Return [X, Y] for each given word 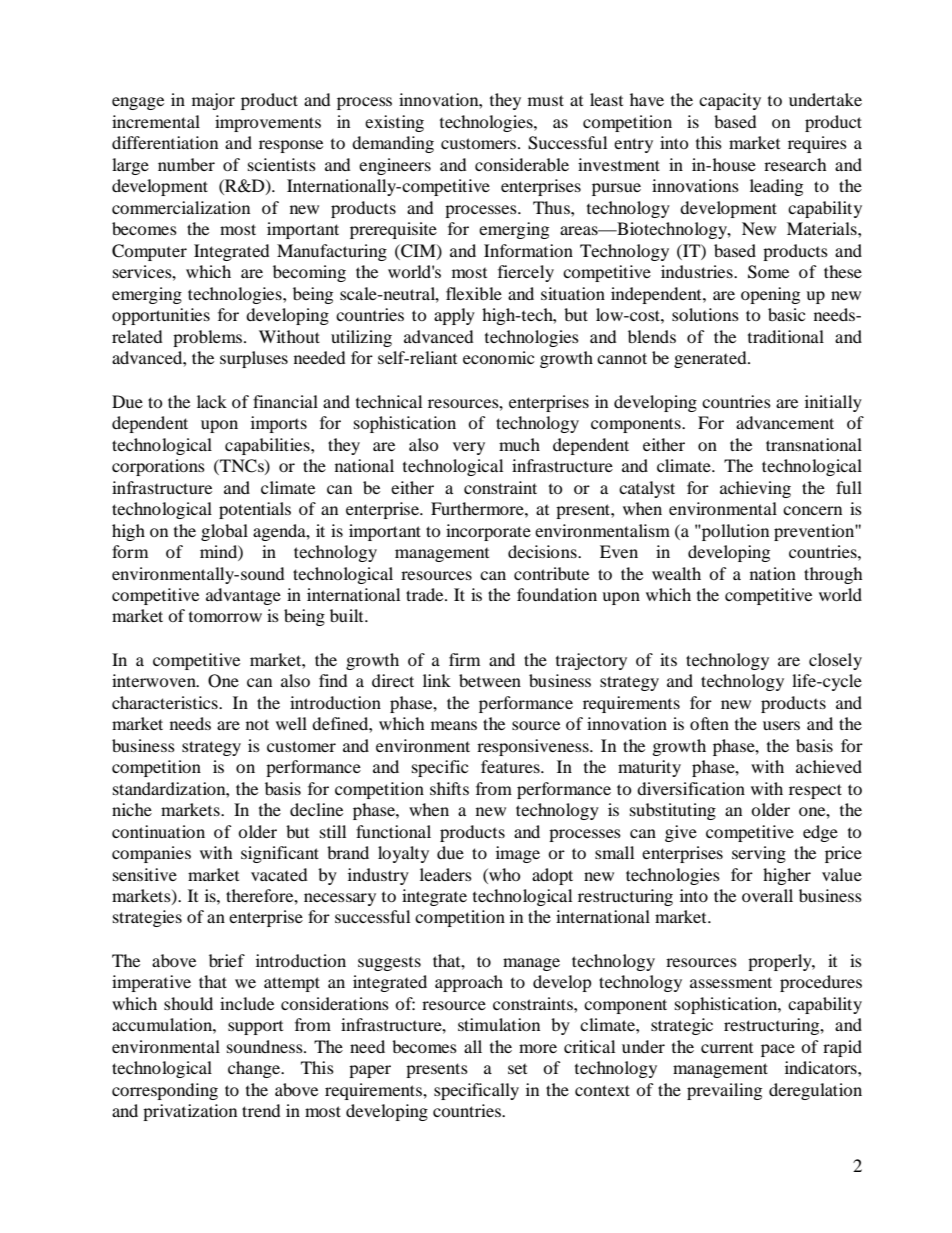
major [213, 101]
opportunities [161, 316]
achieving [755, 489]
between [490, 680]
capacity [730, 101]
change [255, 1069]
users [781, 725]
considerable [522, 164]
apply [454, 316]
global [224, 532]
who [504, 874]
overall [767, 895]
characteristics [166, 702]
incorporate [488, 532]
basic [786, 314]
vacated [279, 874]
